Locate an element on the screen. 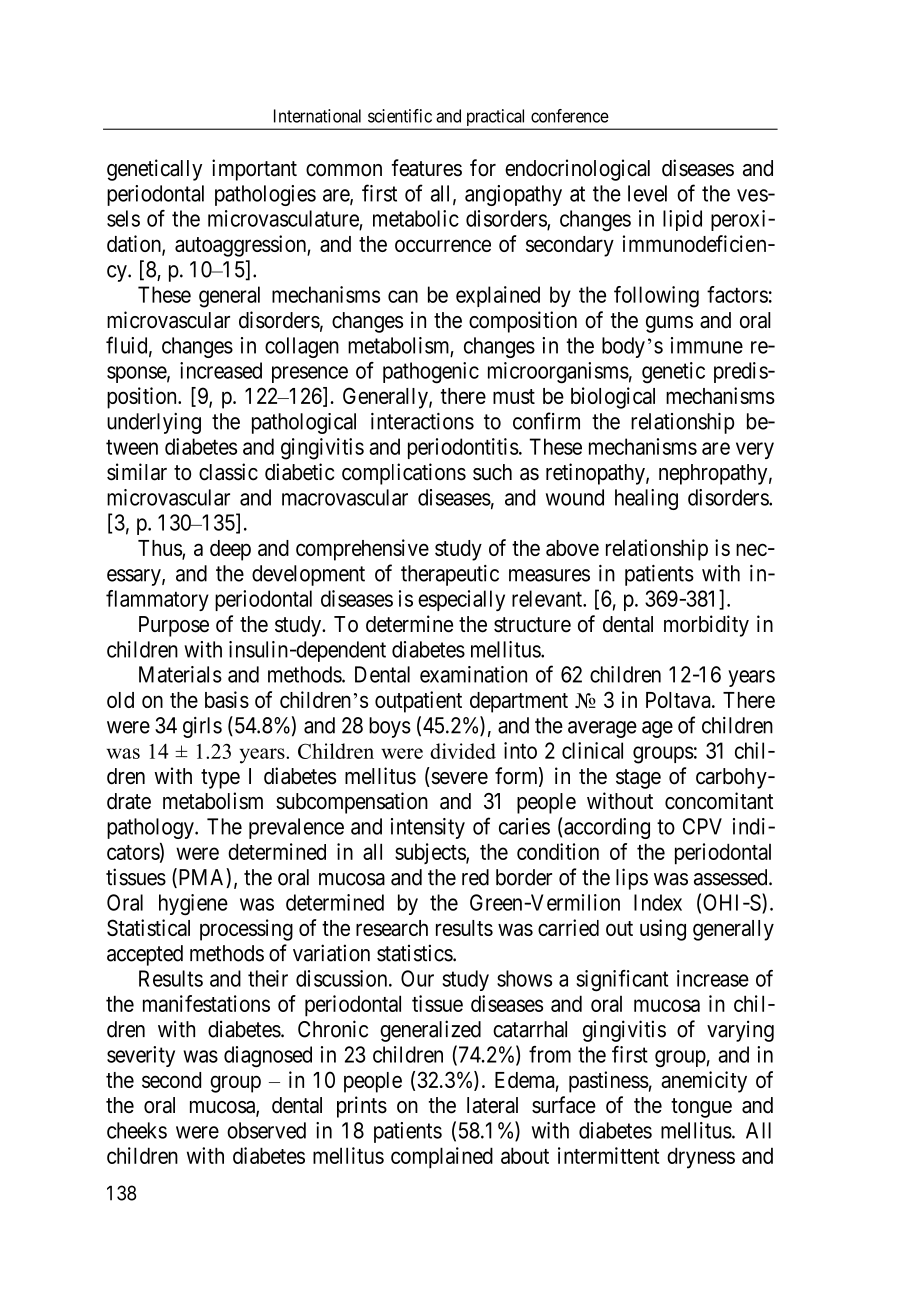 The image size is (924, 1311). cheeks is located at coordinates (137, 1130).
